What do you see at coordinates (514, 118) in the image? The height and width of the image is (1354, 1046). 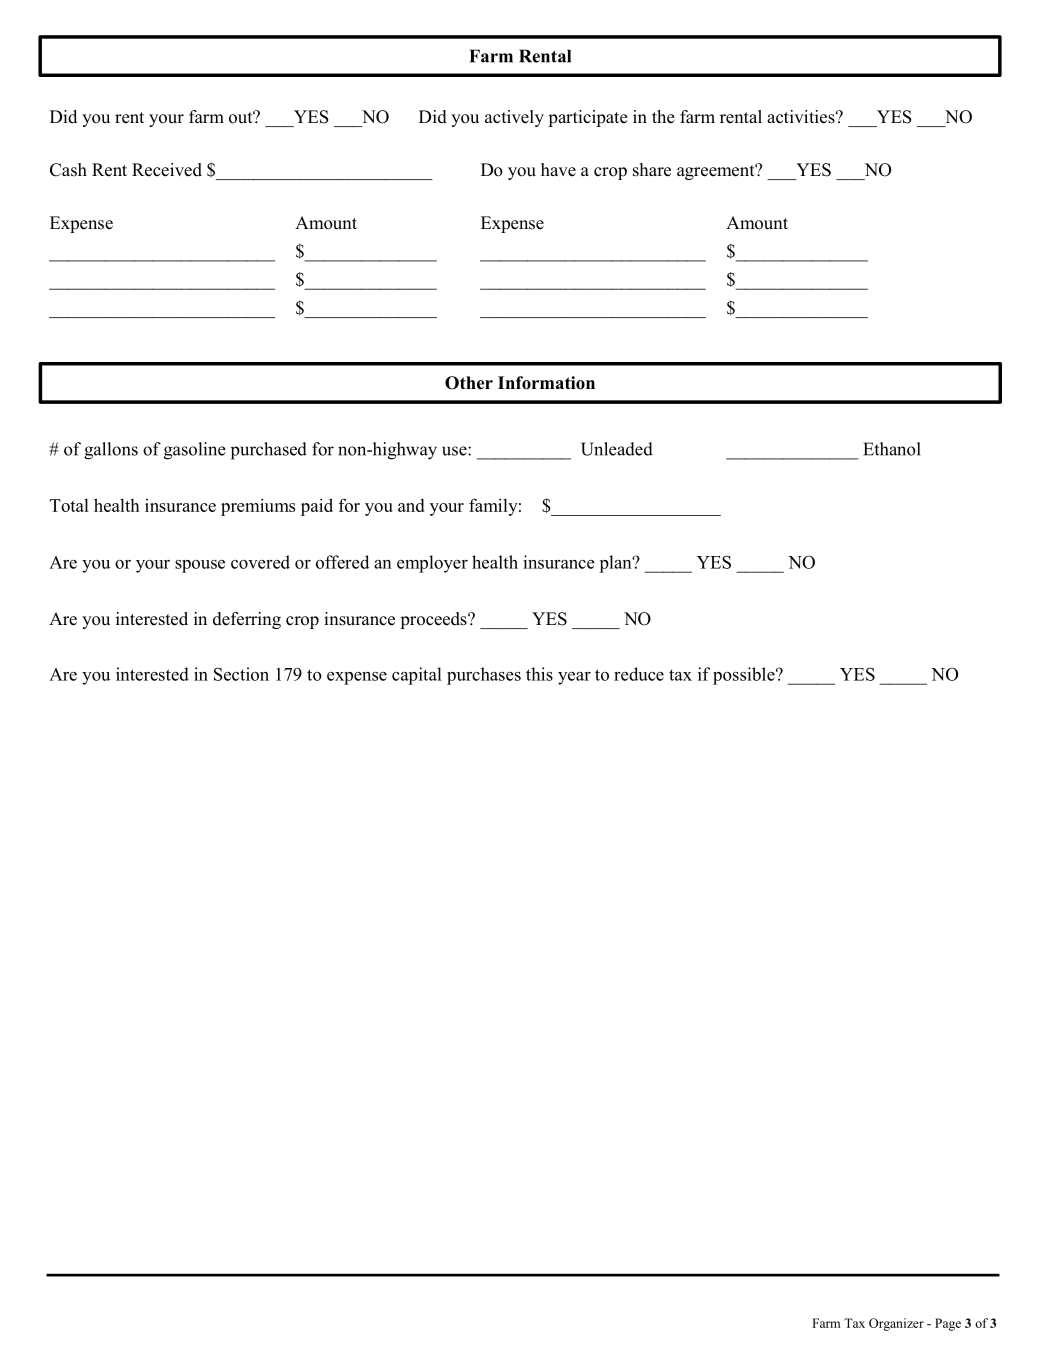 I see `actively` at bounding box center [514, 118].
